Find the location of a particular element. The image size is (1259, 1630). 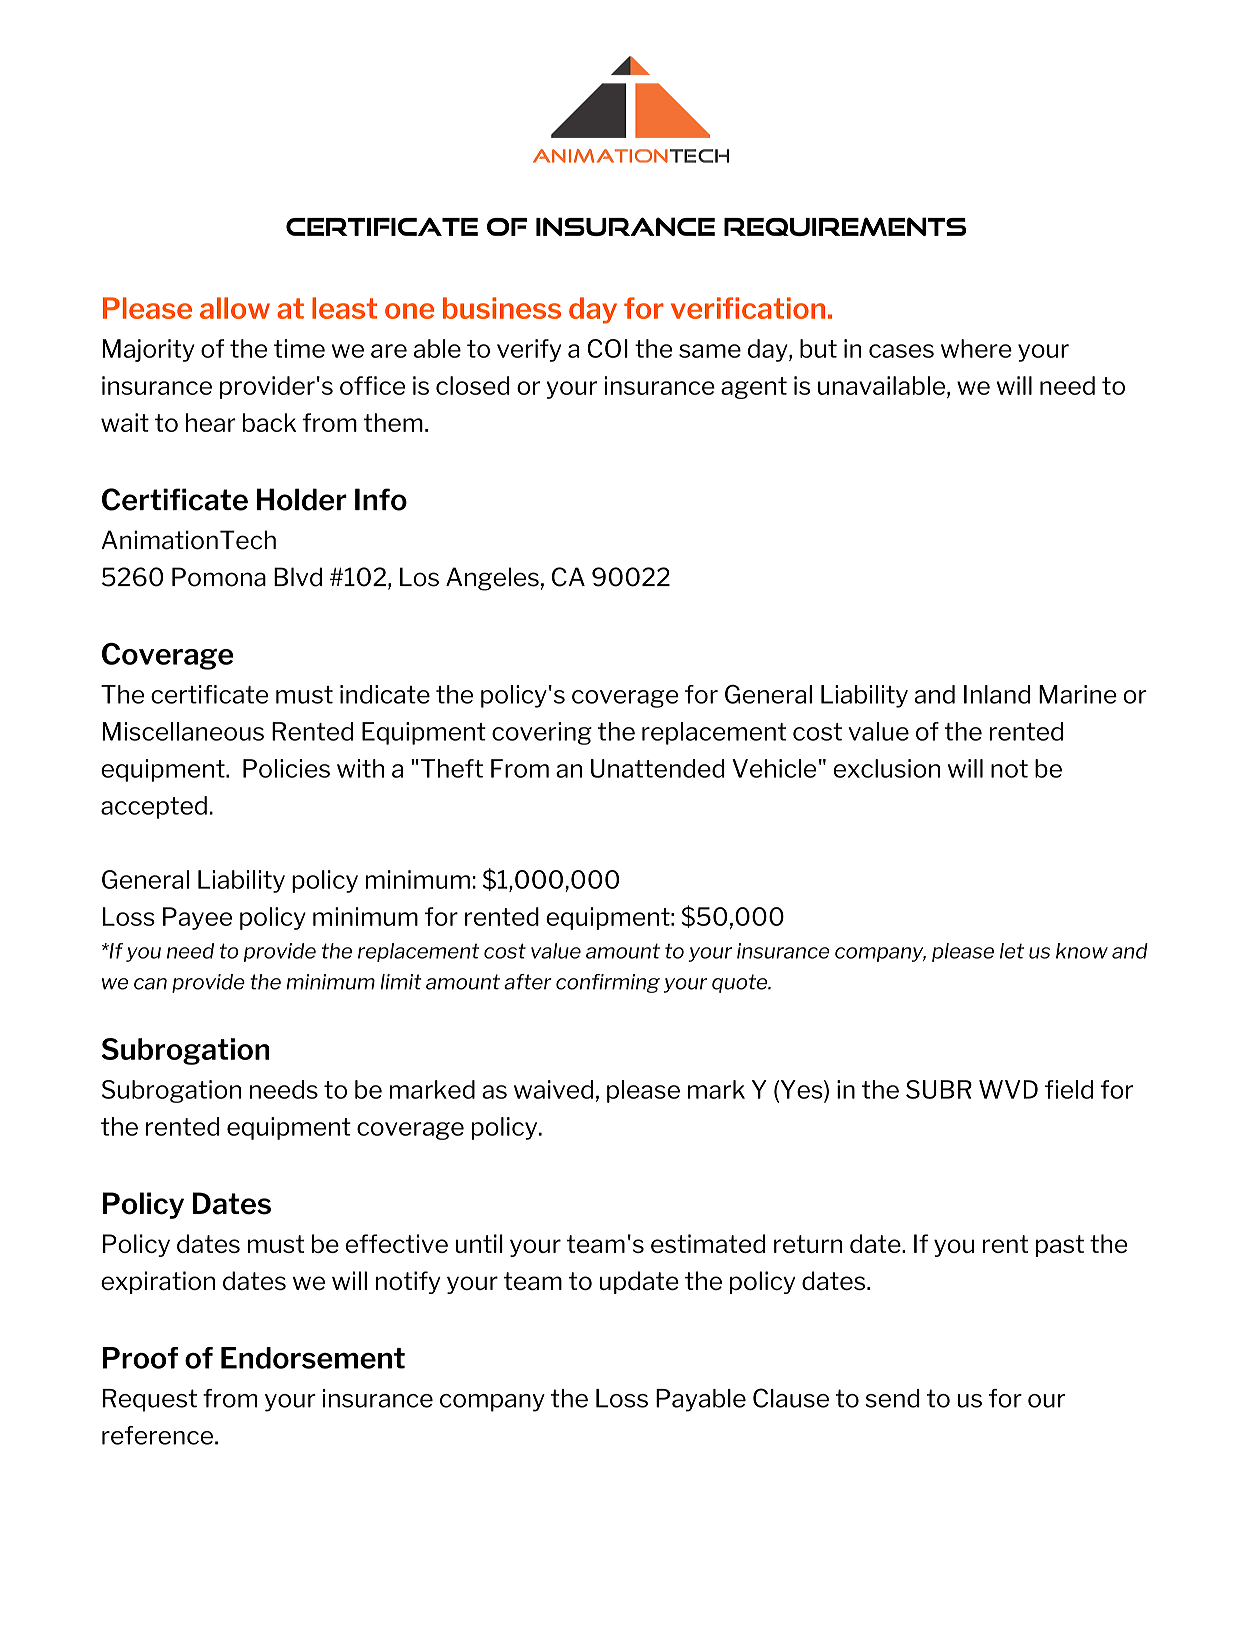

Clause is located at coordinates (791, 1398).
